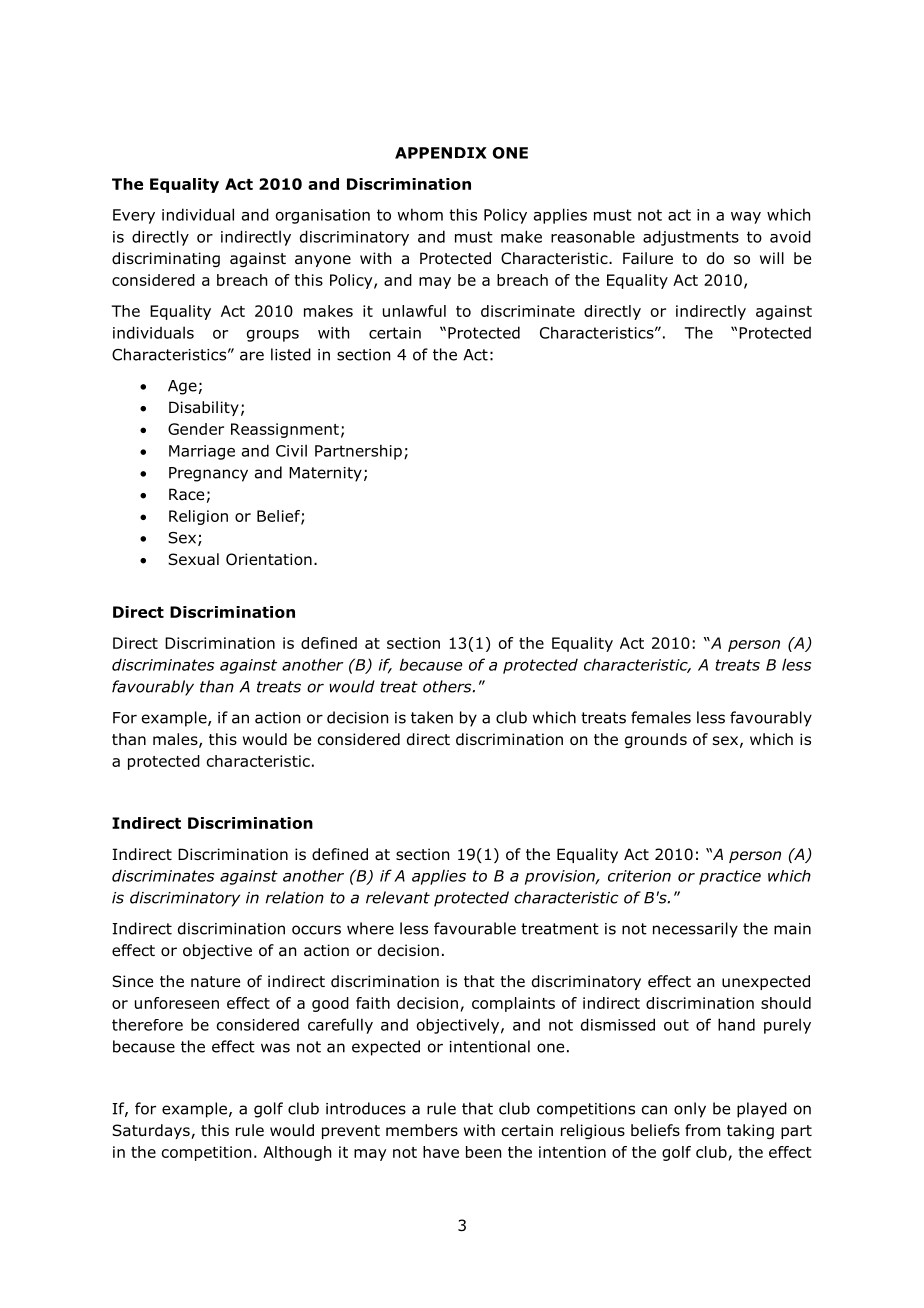 The image size is (924, 1308). Describe the element at coordinates (134, 216) in the screenshot. I see `Every` at that location.
